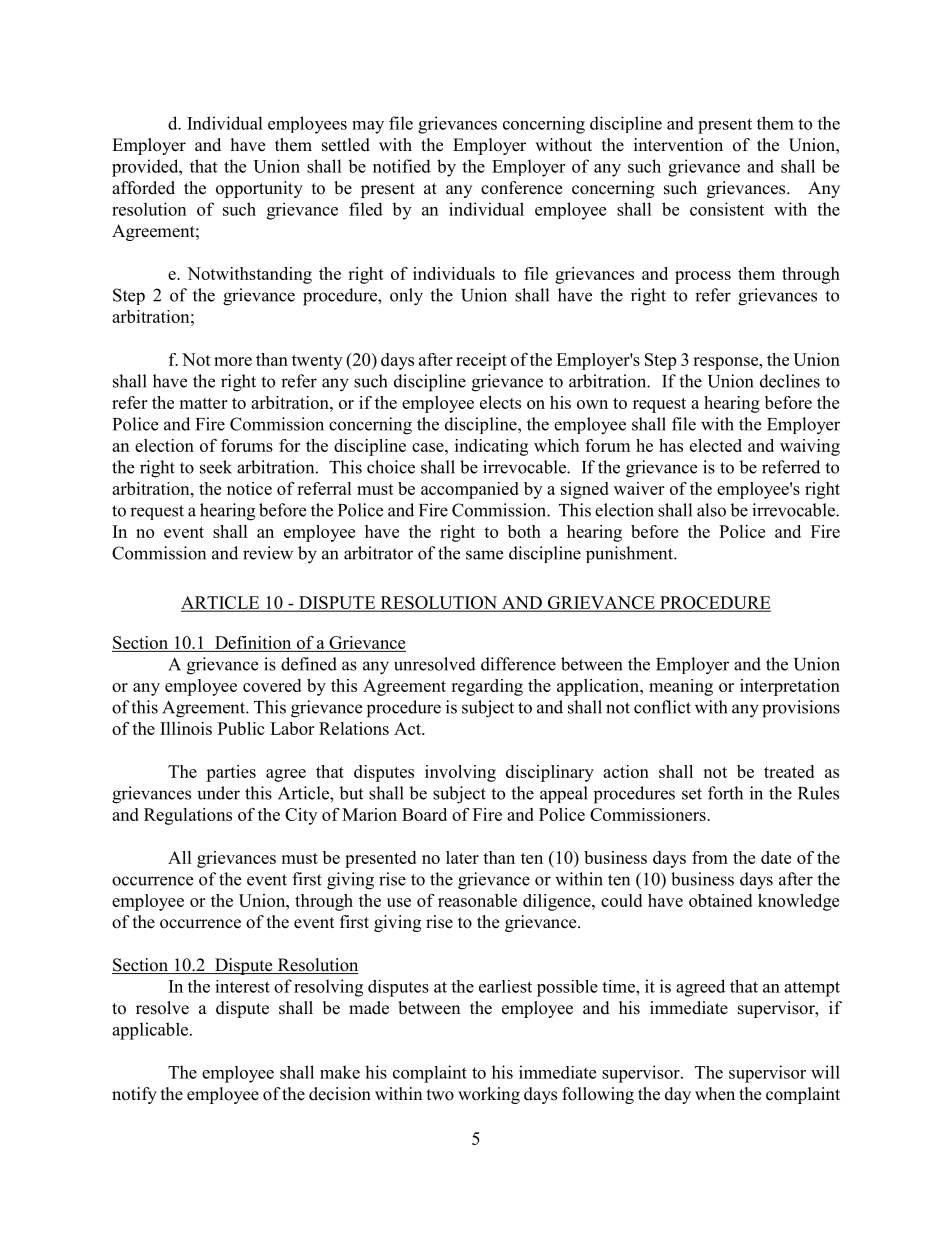 The image size is (952, 1233). I want to click on same, so click(485, 555).
